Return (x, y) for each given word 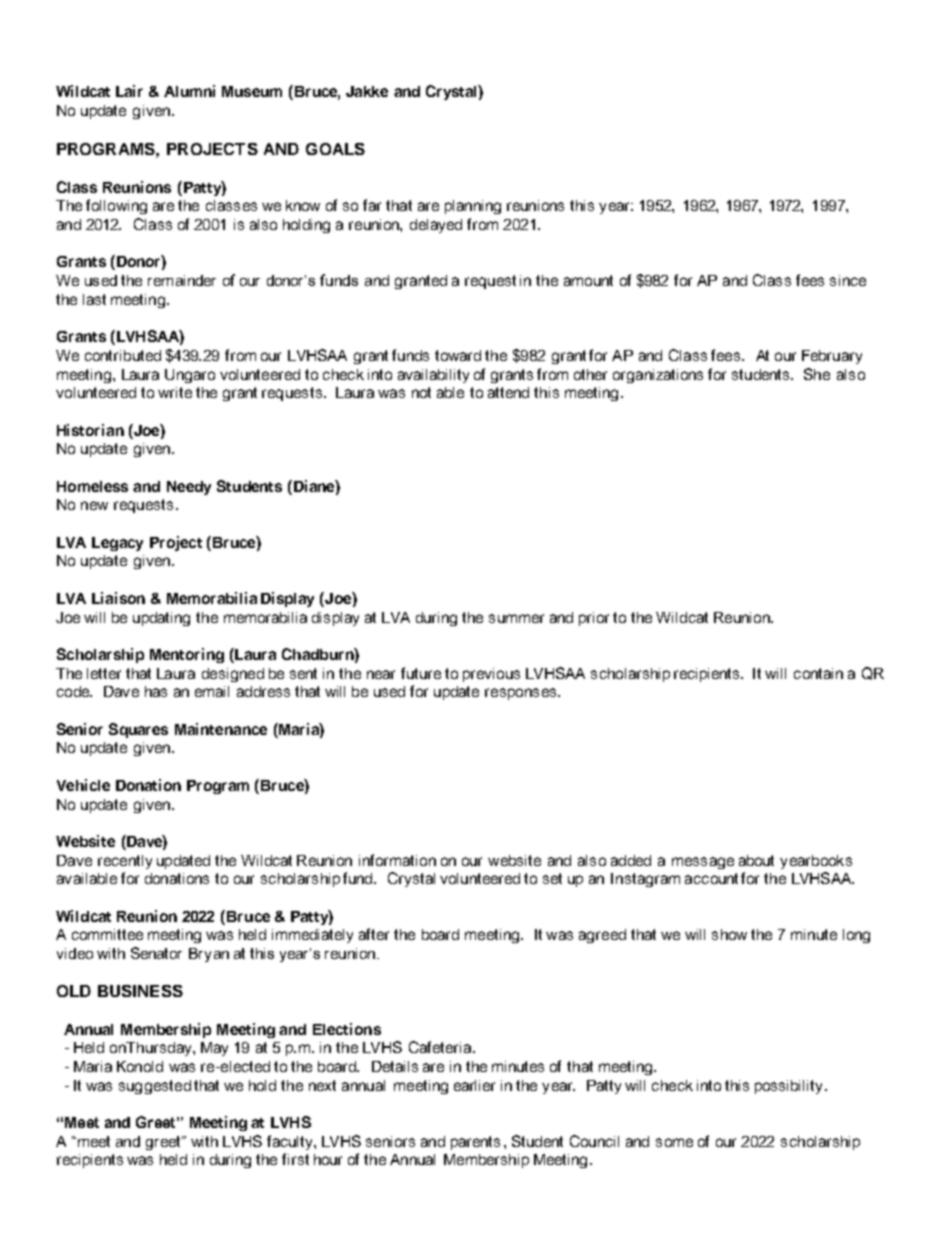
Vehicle (83, 785)
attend (508, 392)
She (817, 374)
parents (475, 1143)
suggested (155, 1087)
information (397, 860)
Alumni (189, 91)
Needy (189, 488)
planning (473, 207)
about (756, 860)
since (848, 280)
